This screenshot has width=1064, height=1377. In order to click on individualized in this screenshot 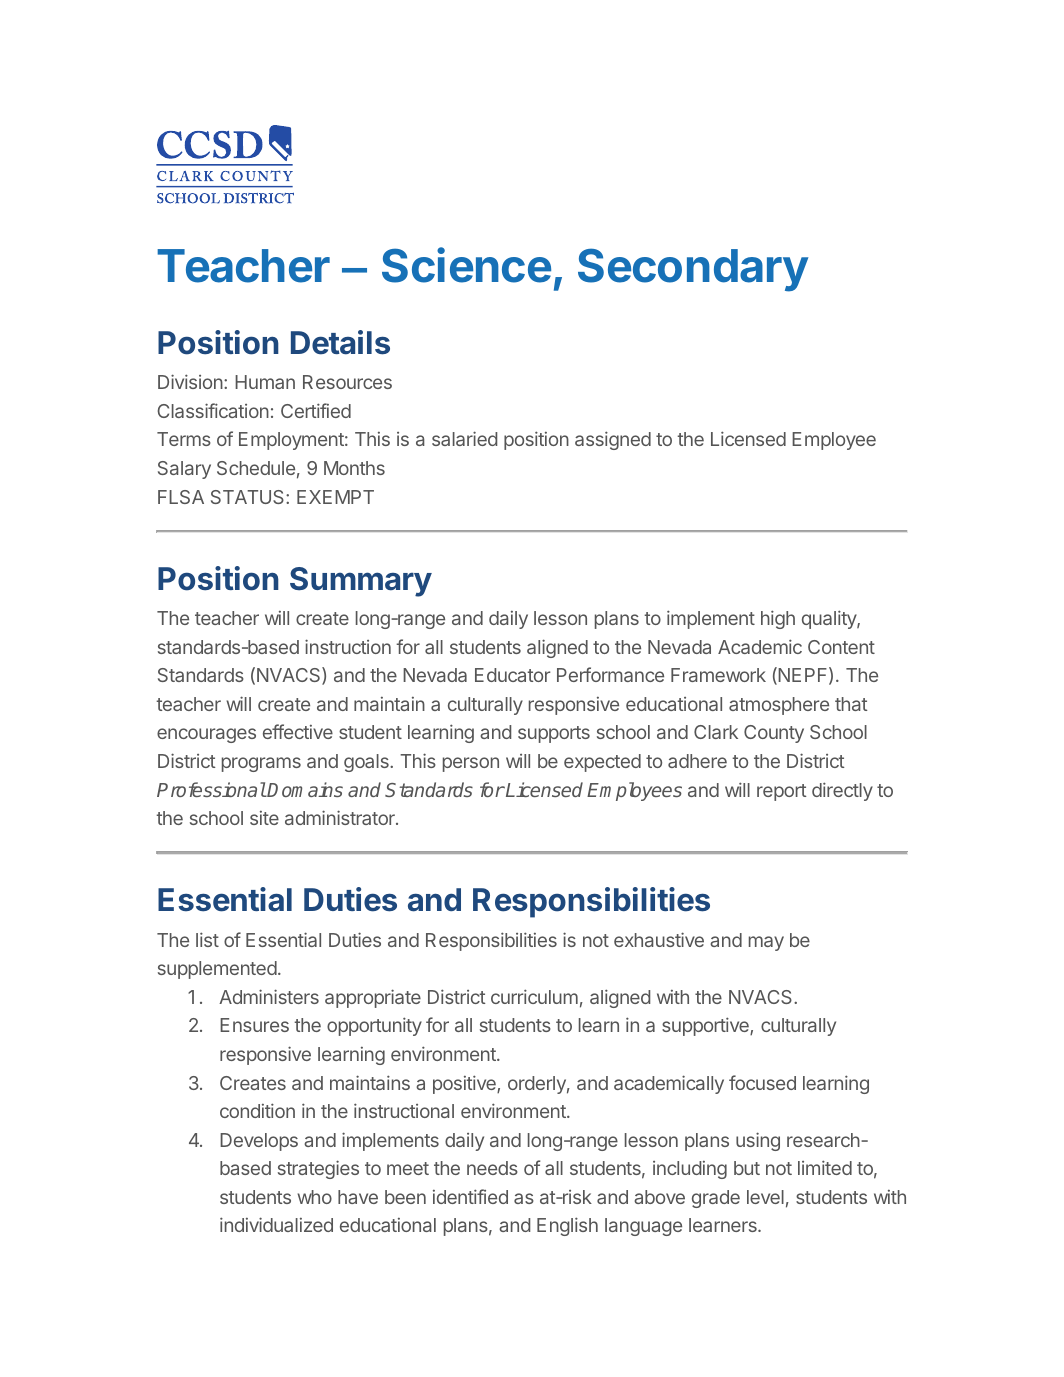, I will do `click(276, 1224)`.
